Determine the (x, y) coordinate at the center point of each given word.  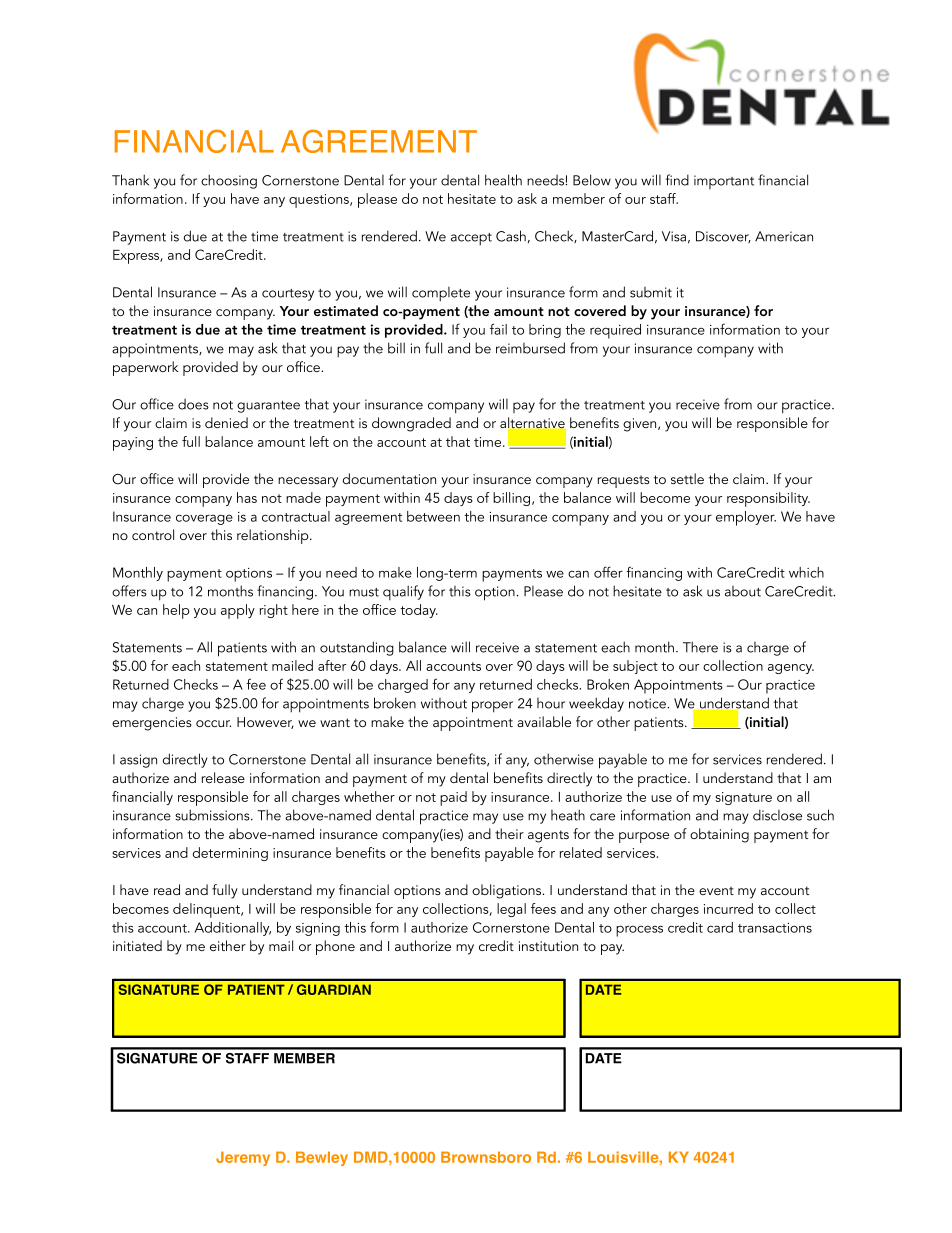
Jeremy (243, 1158)
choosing (229, 181)
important (724, 182)
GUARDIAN (334, 989)
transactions (775, 928)
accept (471, 239)
